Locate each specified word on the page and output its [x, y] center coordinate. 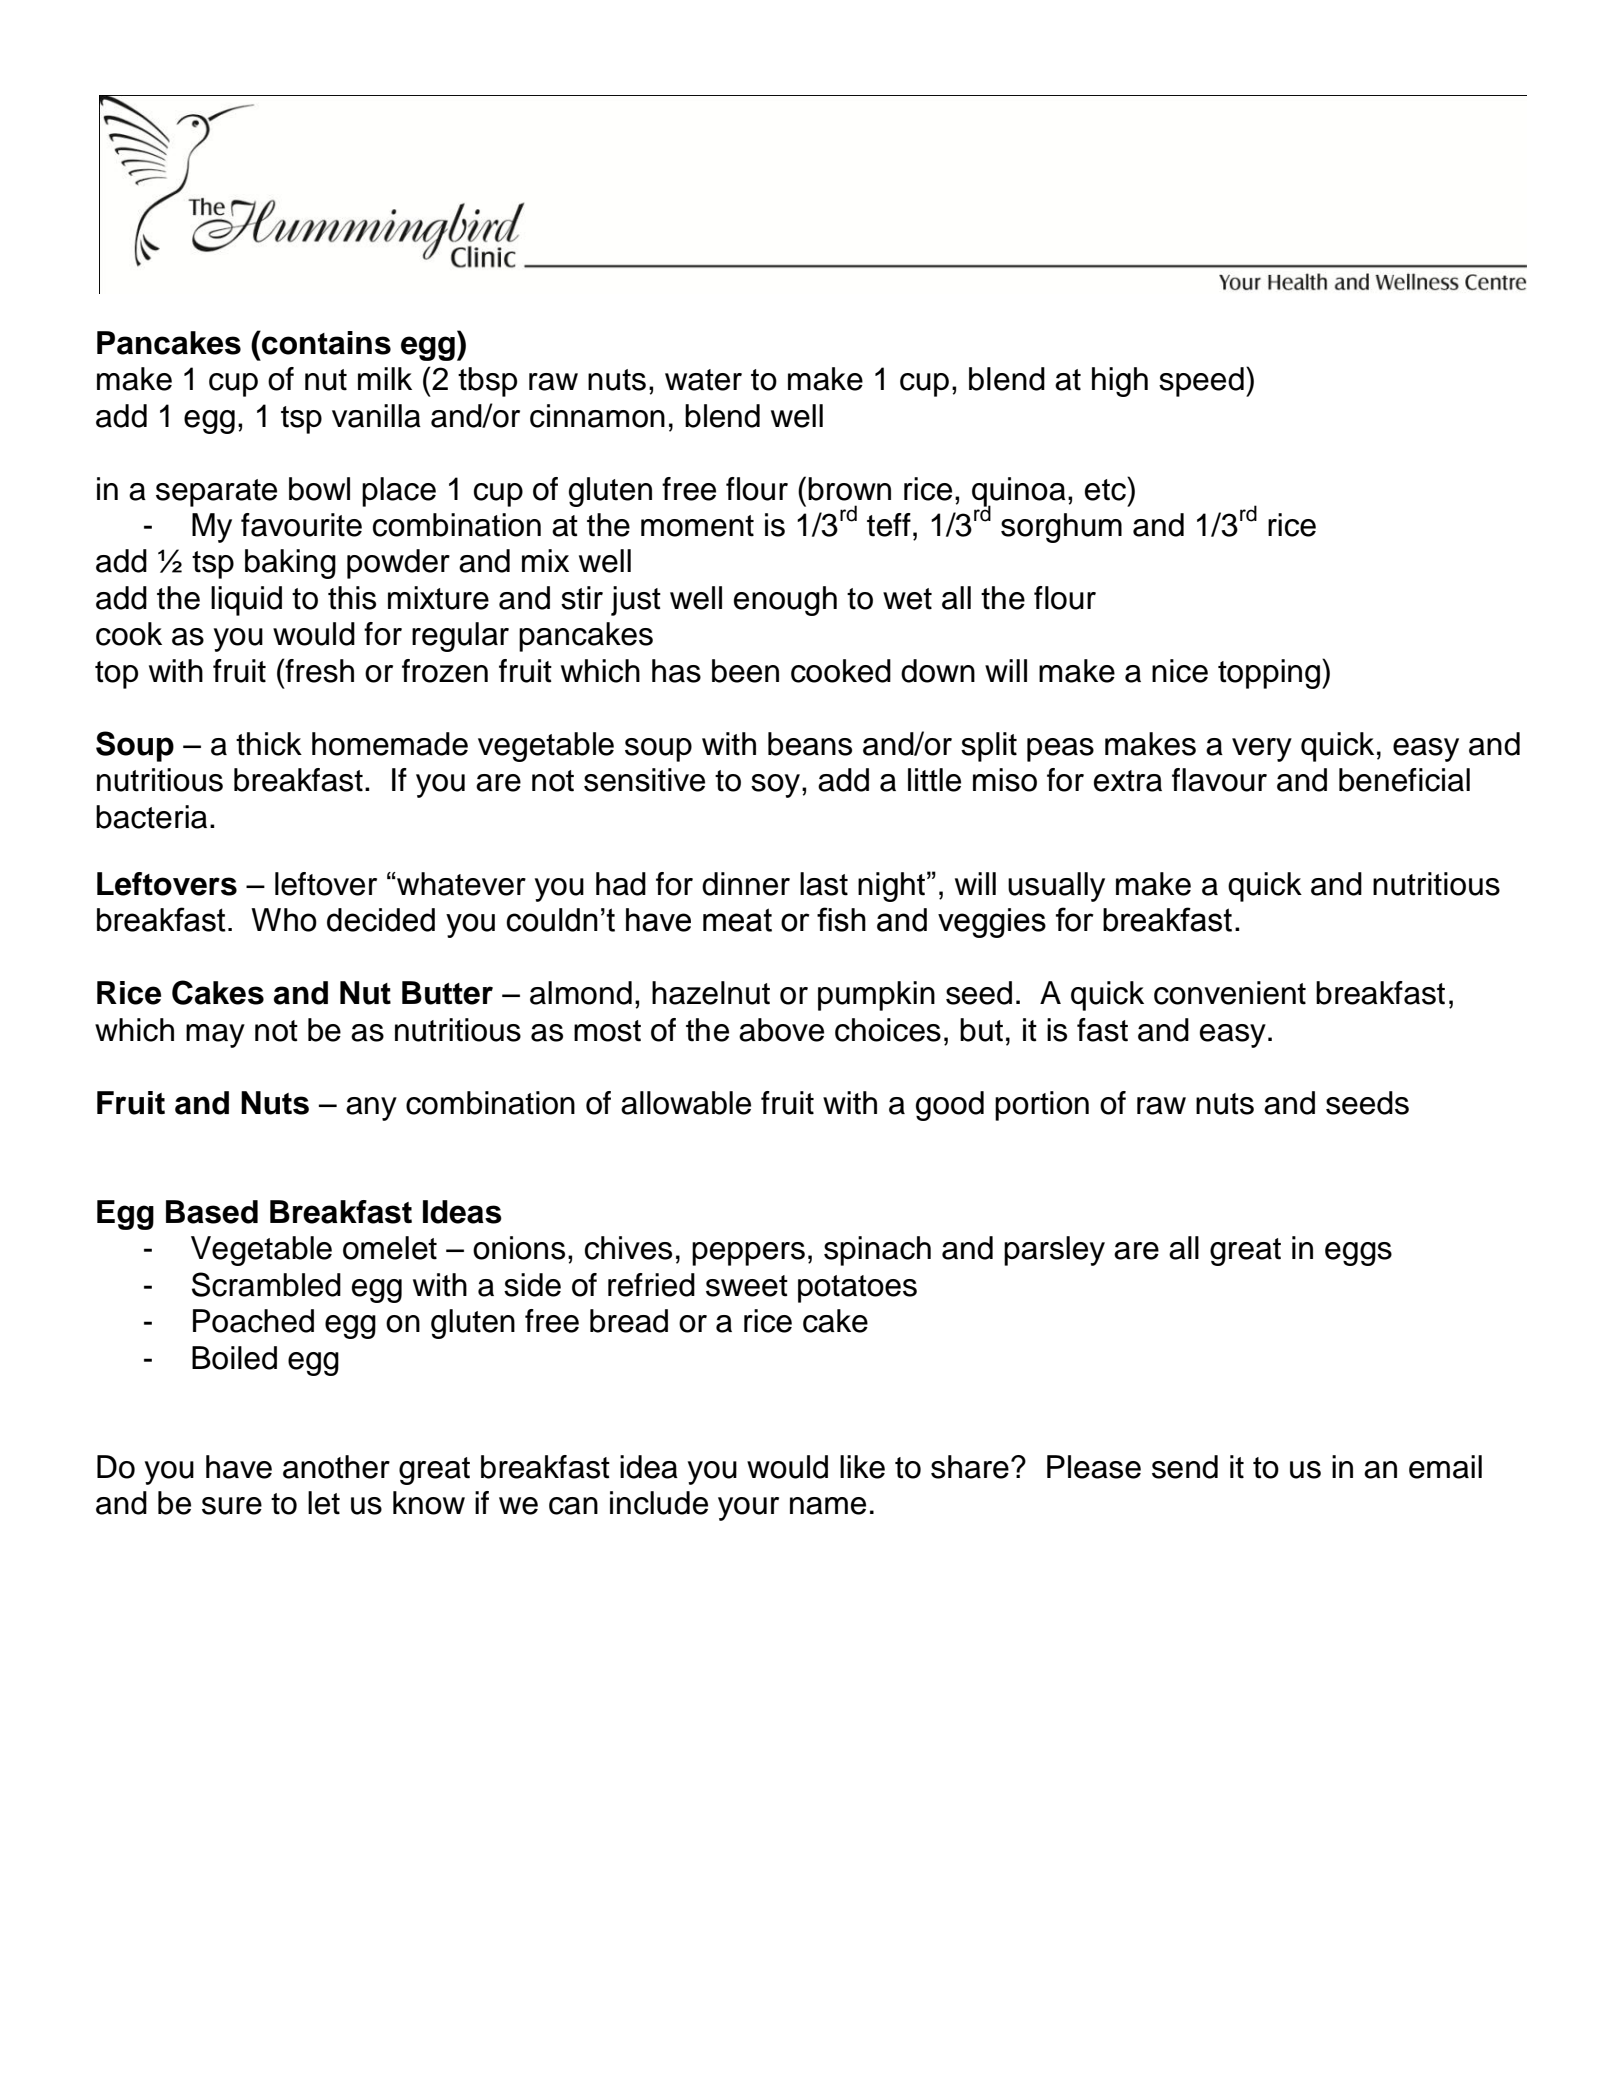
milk [385, 378]
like [862, 1467]
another [336, 1467]
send [1185, 1467]
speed [1201, 382]
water [703, 380]
